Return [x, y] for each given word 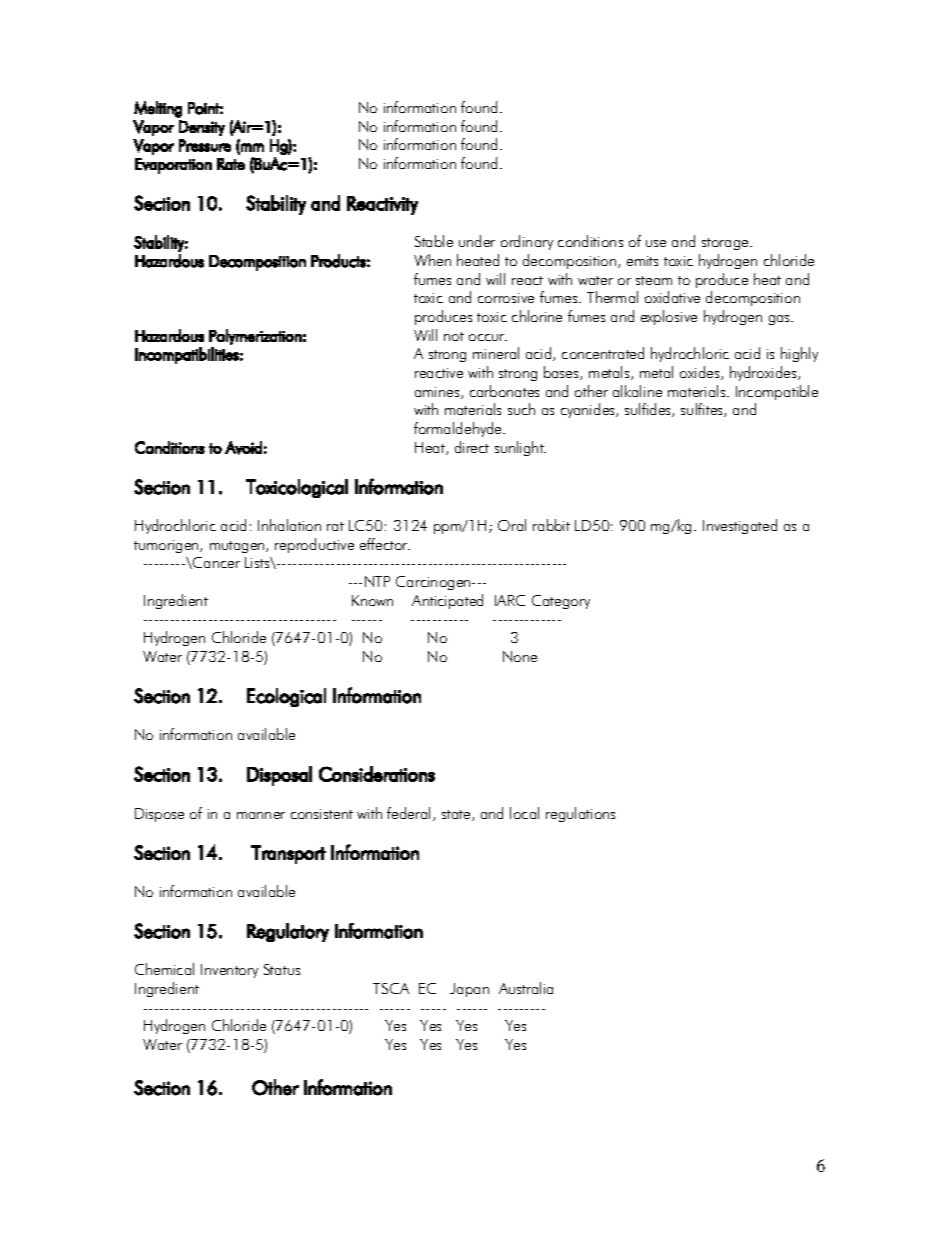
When [432, 260]
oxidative [672, 297]
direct [472, 447]
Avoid [243, 448]
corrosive [506, 298]
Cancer [215, 563]
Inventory [229, 971]
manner [261, 815]
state [457, 815]
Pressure [205, 145]
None [520, 656]
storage [726, 244]
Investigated [740, 526]
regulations [580, 814]
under [477, 241]
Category [561, 602]
